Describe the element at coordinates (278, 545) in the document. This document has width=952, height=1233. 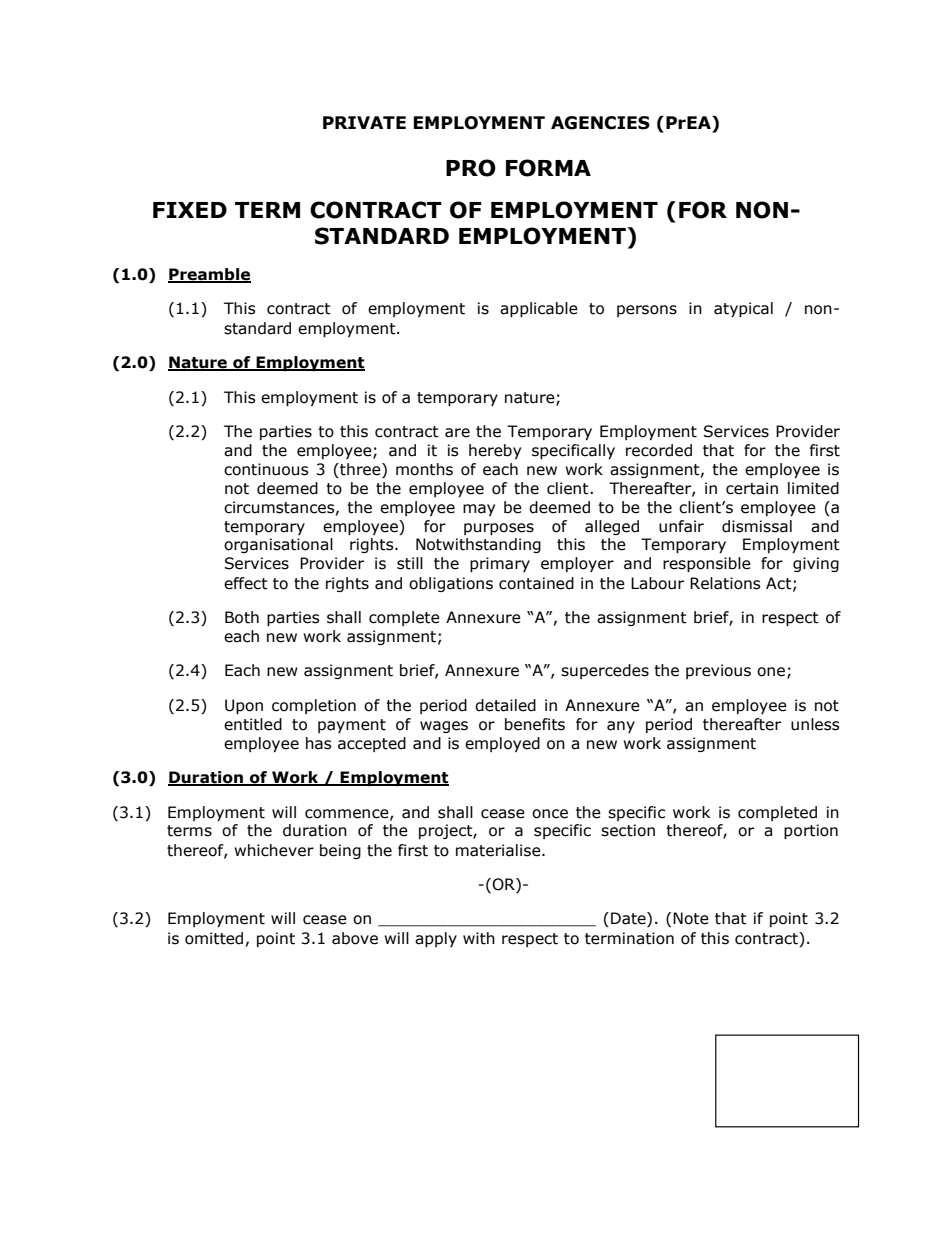
I see `organisational` at that location.
